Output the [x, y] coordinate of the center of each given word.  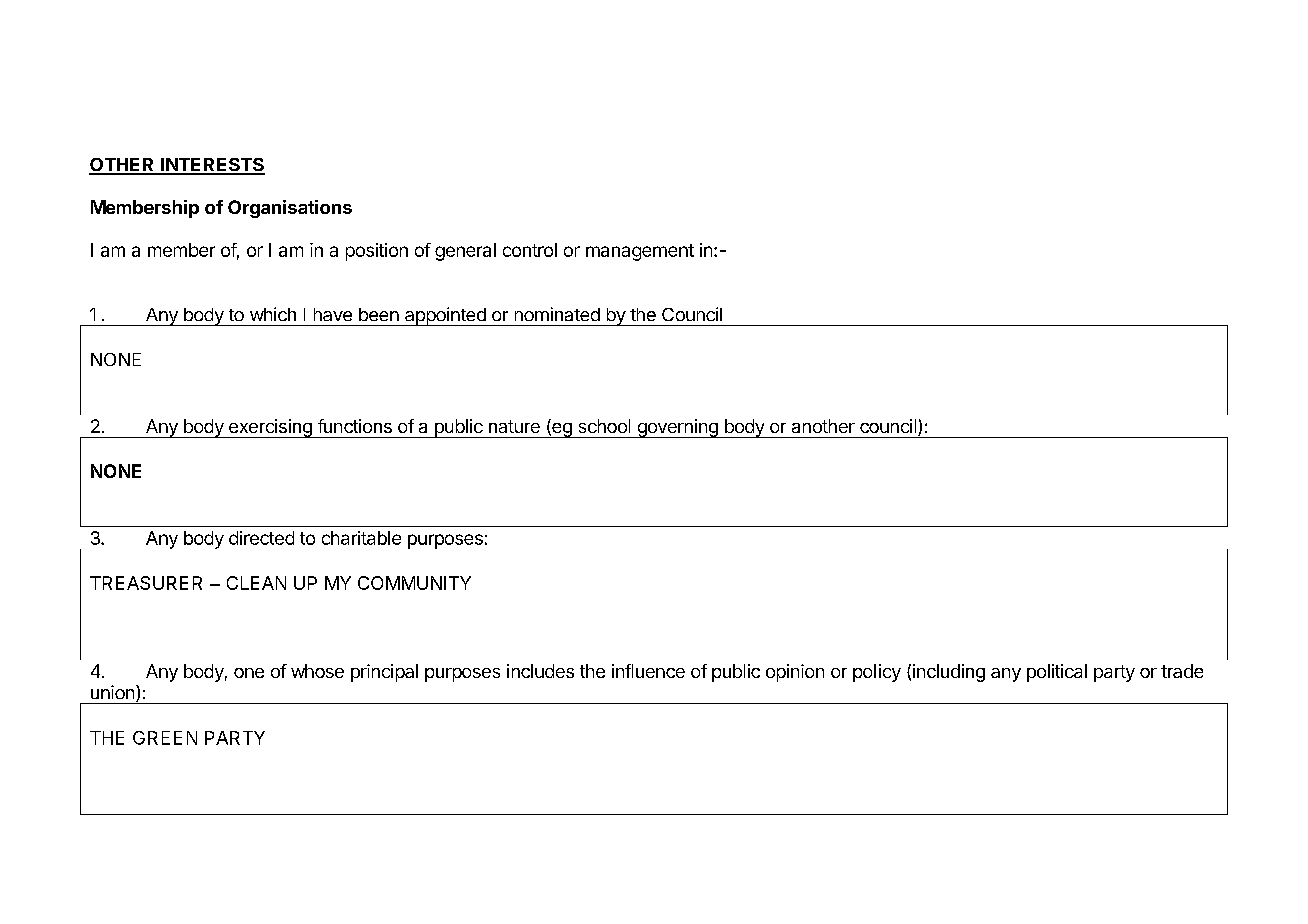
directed [261, 538]
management [640, 252]
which [273, 314]
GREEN [165, 738]
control [530, 250]
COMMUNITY [414, 583]
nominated [557, 314]
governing [677, 428]
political [1057, 673]
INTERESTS [212, 166]
